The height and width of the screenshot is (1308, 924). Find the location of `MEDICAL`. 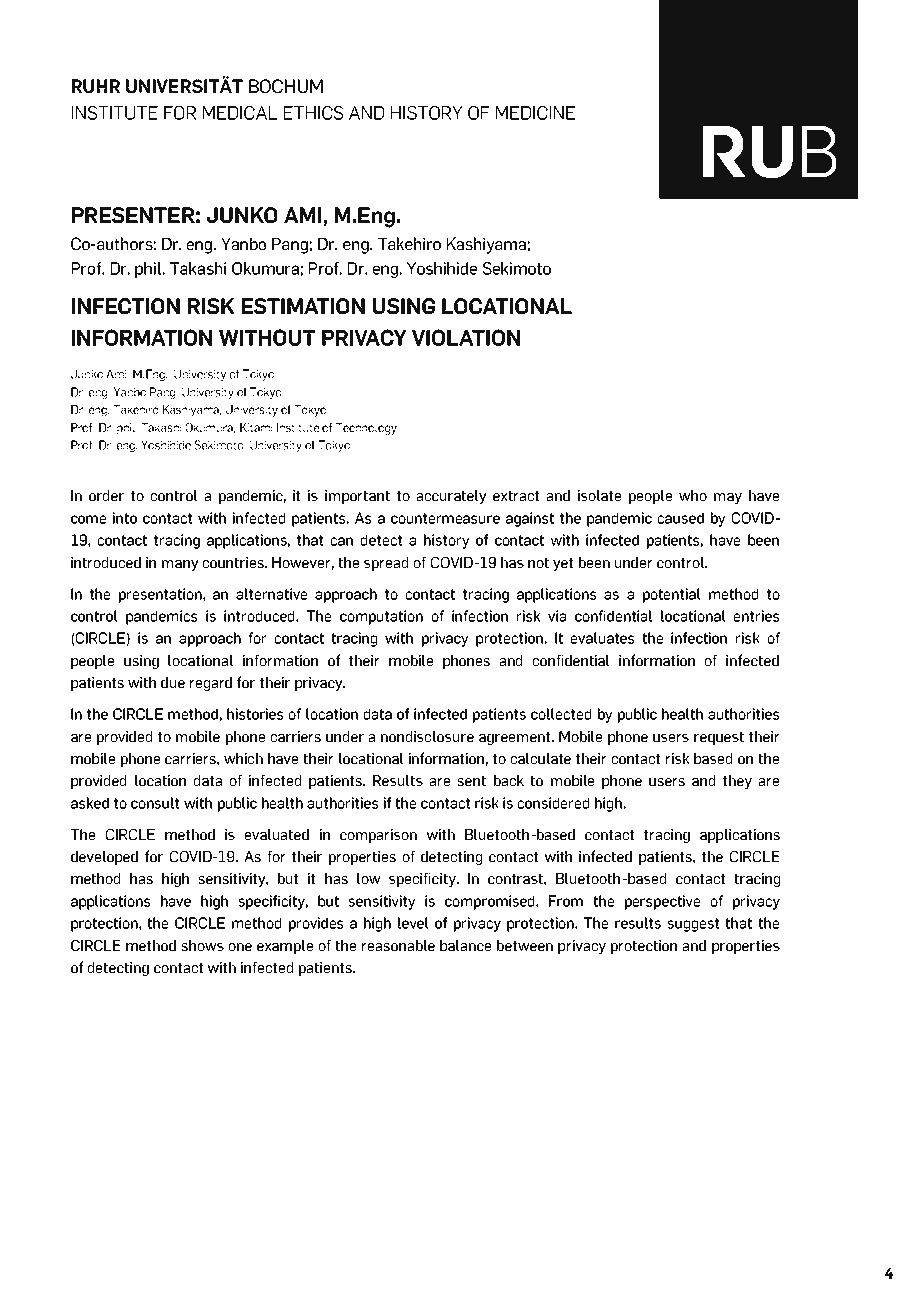

MEDICAL is located at coordinates (240, 113).
